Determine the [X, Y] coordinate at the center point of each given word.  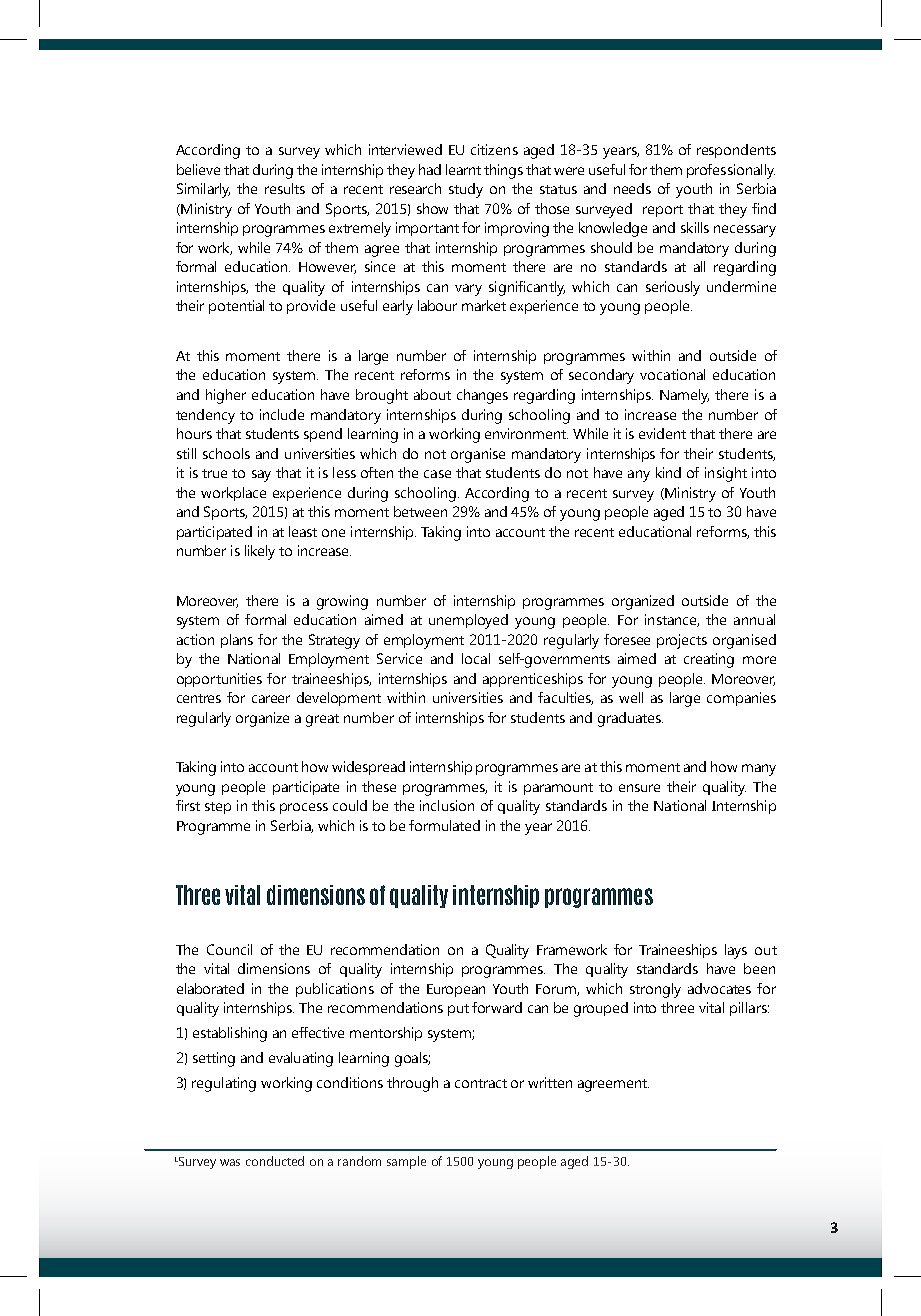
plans [237, 641]
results [285, 188]
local [476, 658]
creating [709, 660]
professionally [731, 171]
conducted [275, 1161]
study [466, 190]
